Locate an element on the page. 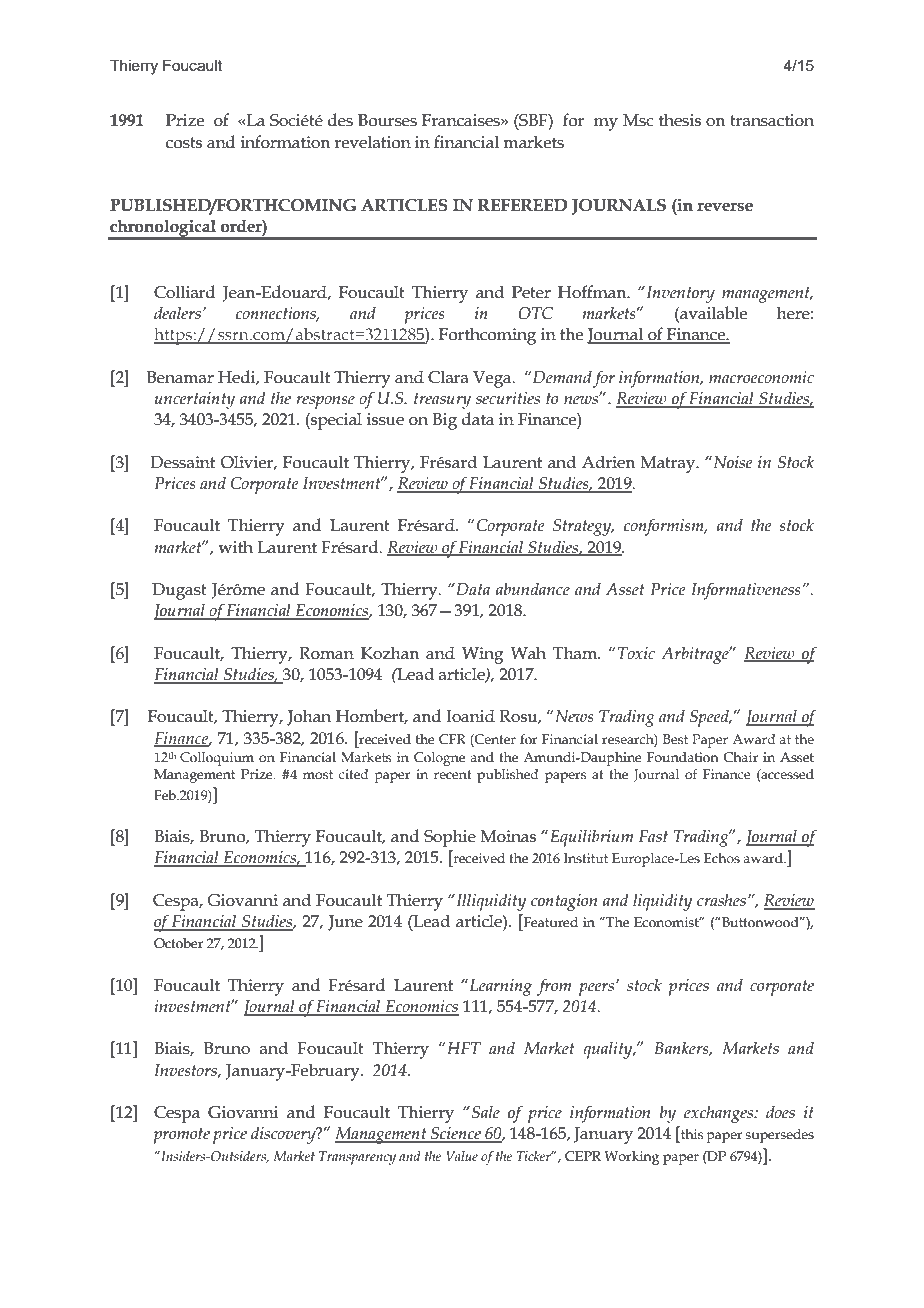 This page has height=1308, width=924. recent is located at coordinates (453, 774).
